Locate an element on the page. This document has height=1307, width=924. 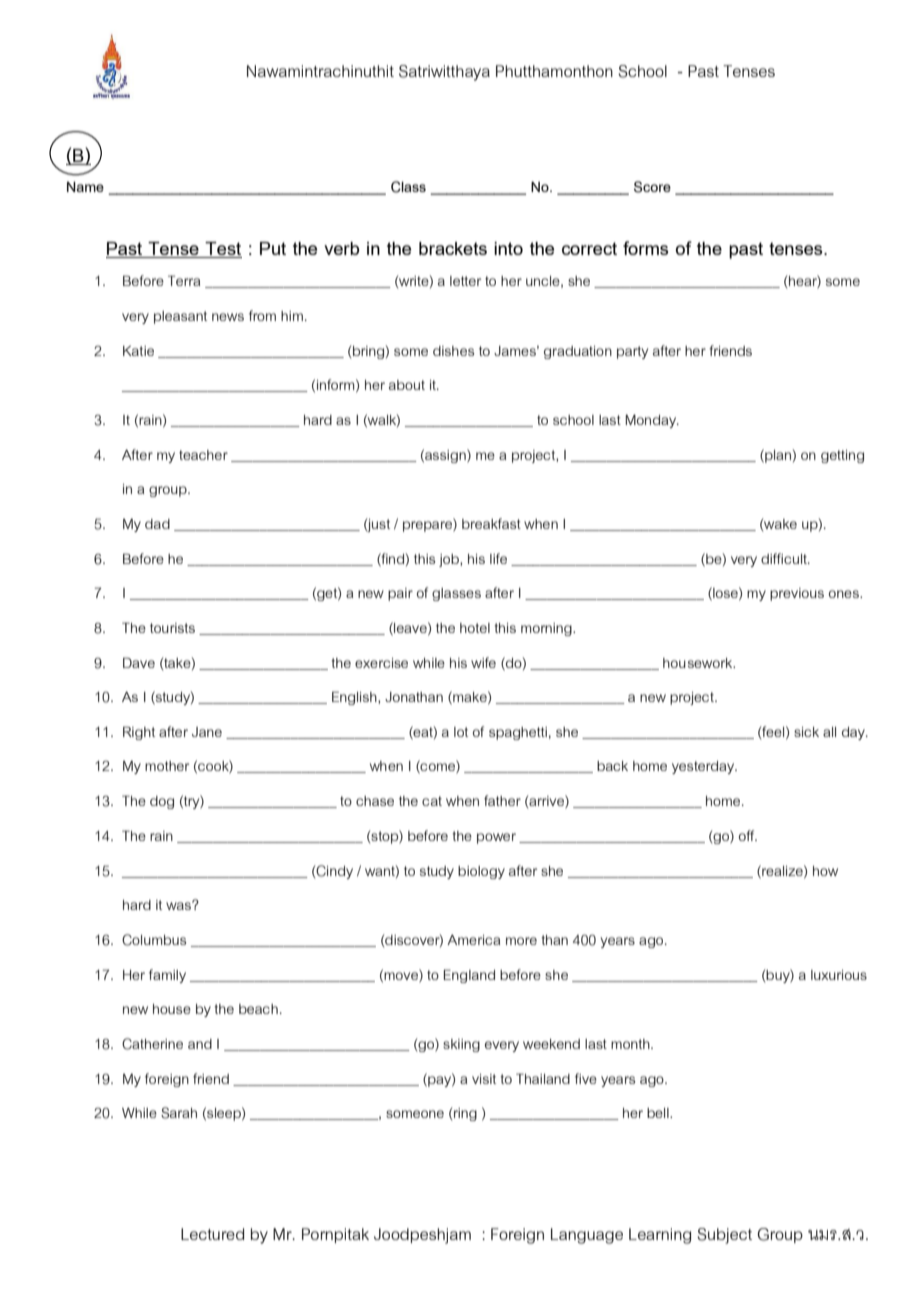
luxurious is located at coordinates (839, 975).
